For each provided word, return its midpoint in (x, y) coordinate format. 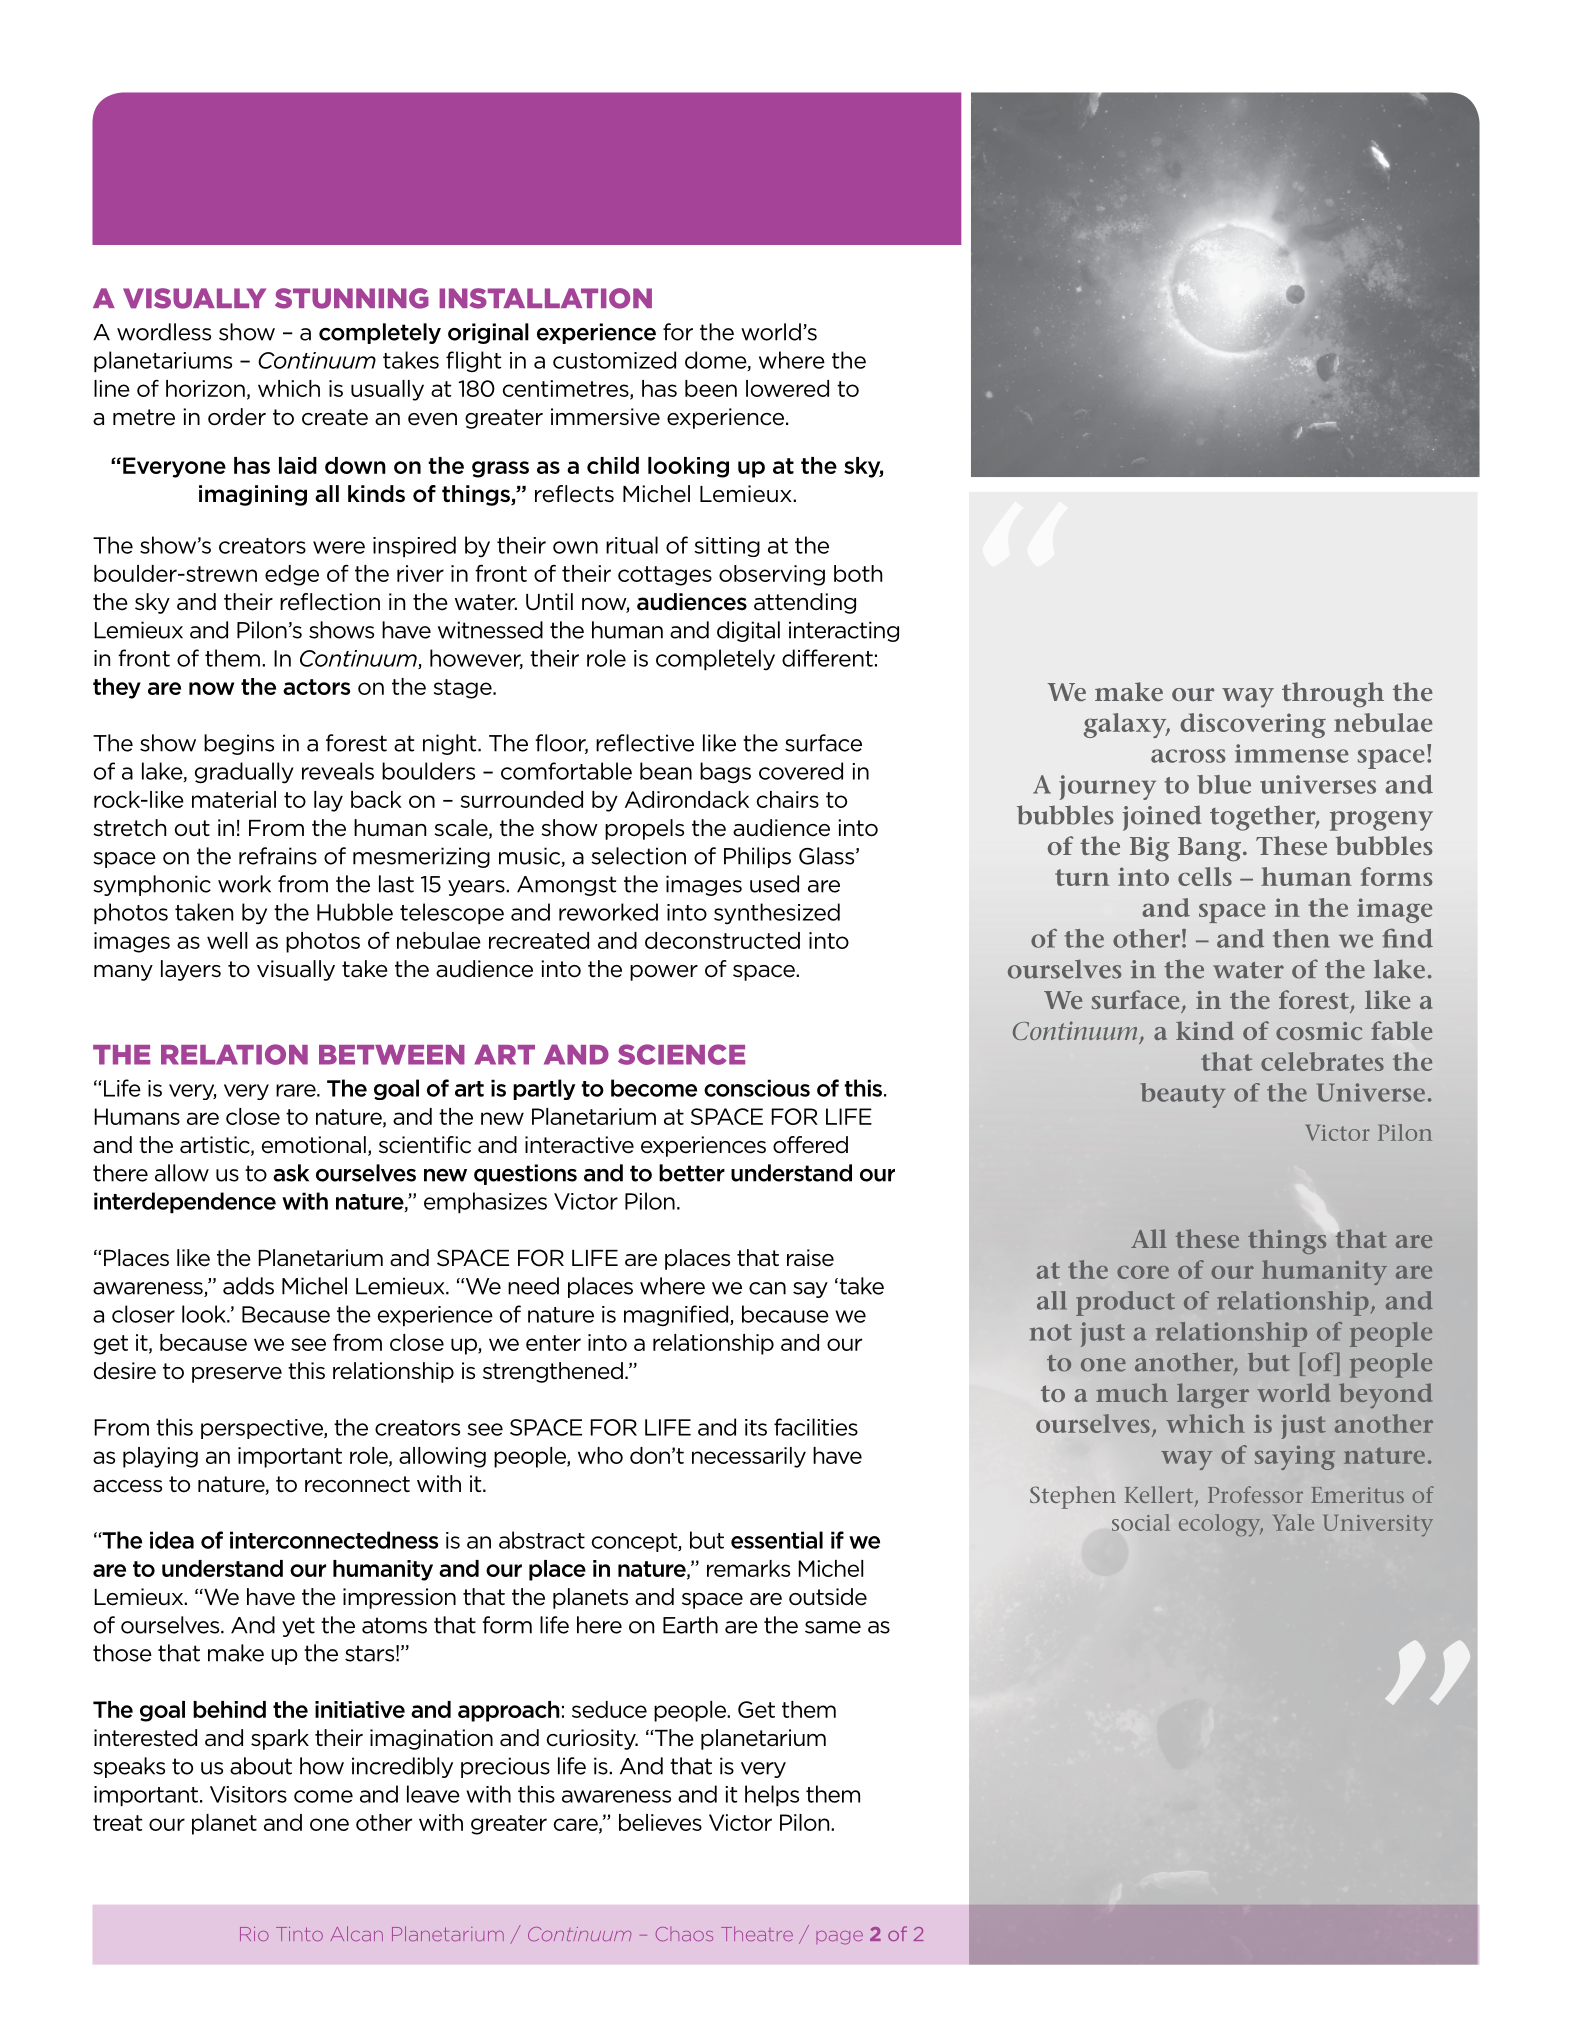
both (858, 573)
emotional (314, 1145)
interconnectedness (334, 1540)
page (839, 1937)
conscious (757, 1088)
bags (725, 773)
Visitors (248, 1794)
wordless (164, 332)
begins (239, 744)
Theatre (757, 1933)
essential (777, 1540)
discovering (1253, 725)
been (711, 388)
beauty (1182, 1095)
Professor (1255, 1494)
